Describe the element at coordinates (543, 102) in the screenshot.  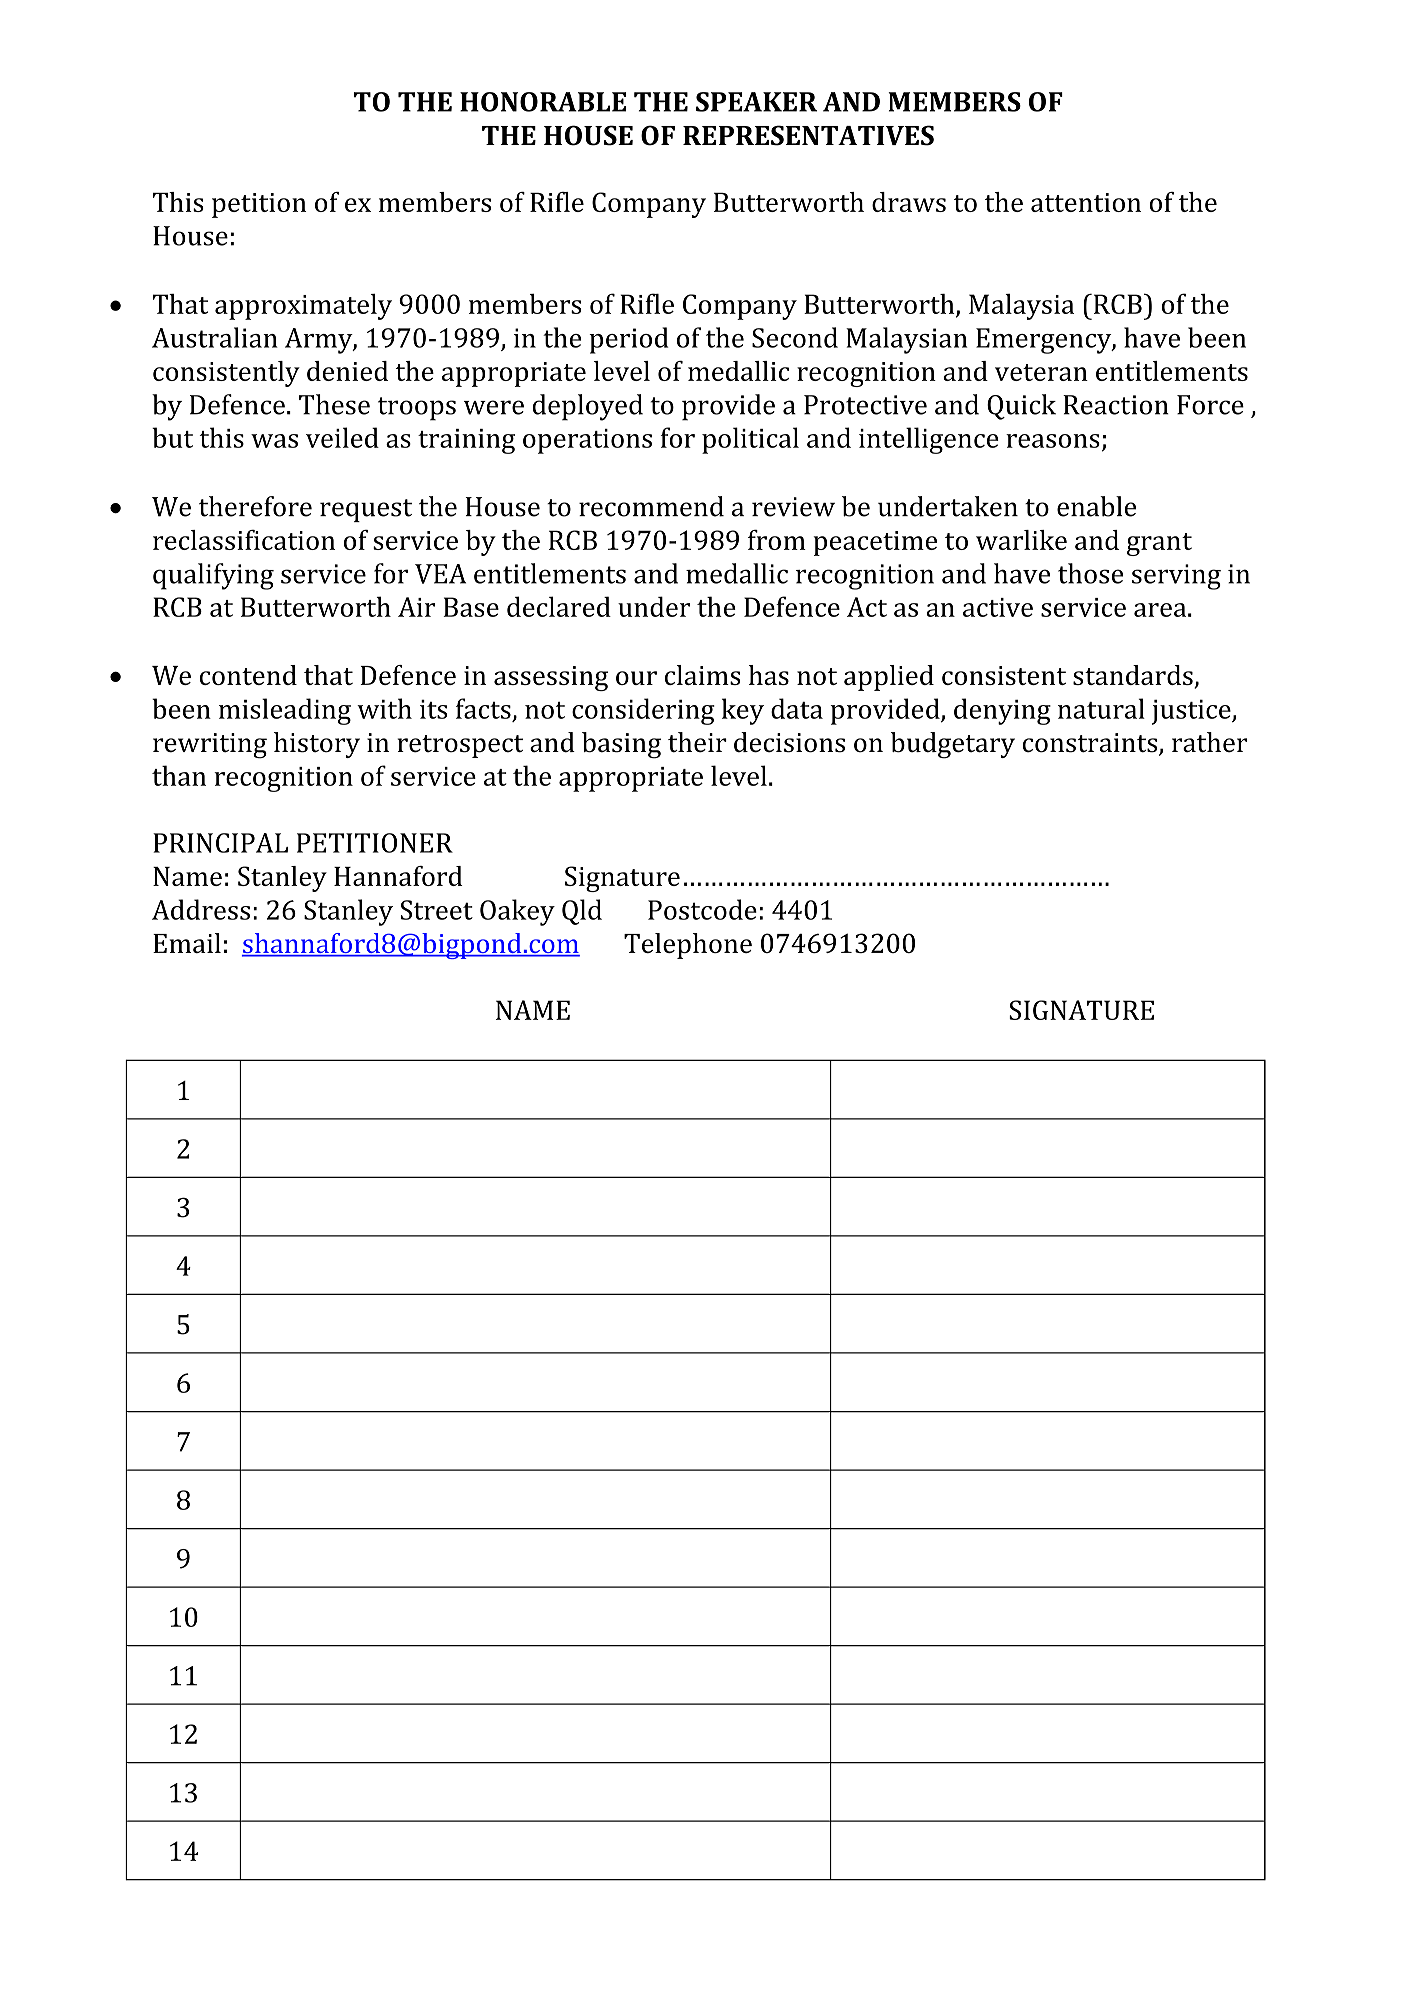
I see `HONORABLE` at that location.
